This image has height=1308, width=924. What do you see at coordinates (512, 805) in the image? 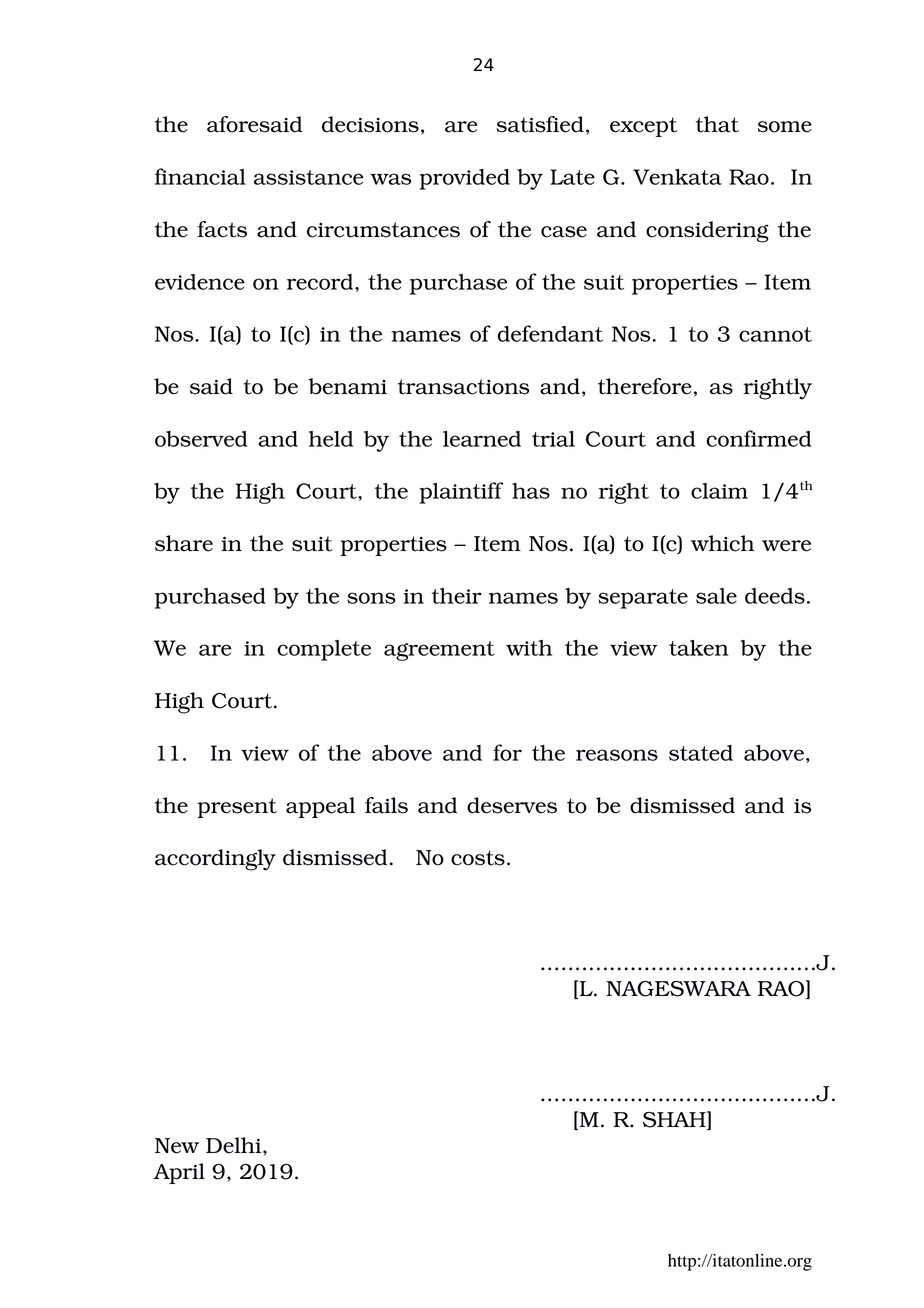
I see `deserves` at bounding box center [512, 805].
